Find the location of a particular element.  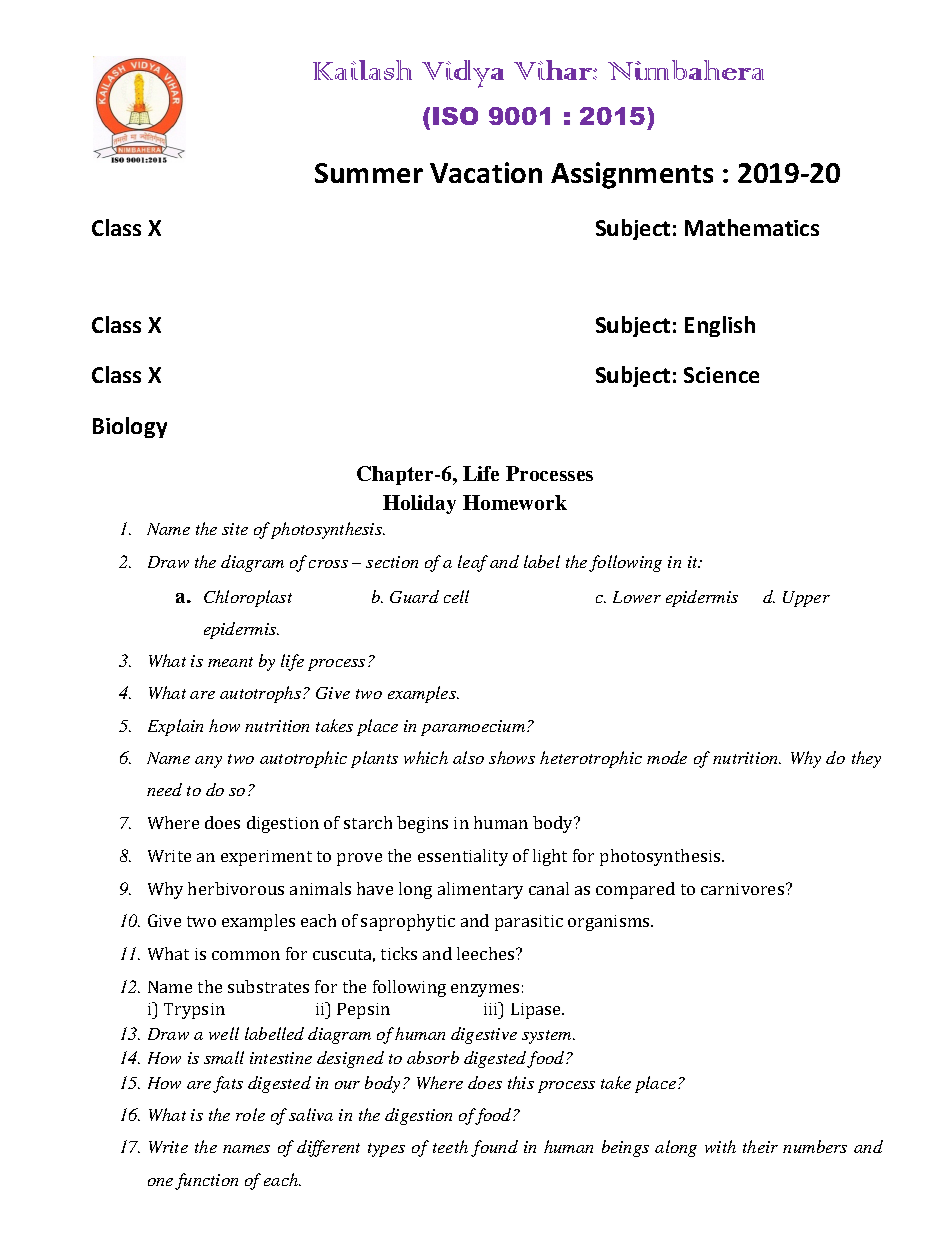

Mathematics is located at coordinates (752, 227).
